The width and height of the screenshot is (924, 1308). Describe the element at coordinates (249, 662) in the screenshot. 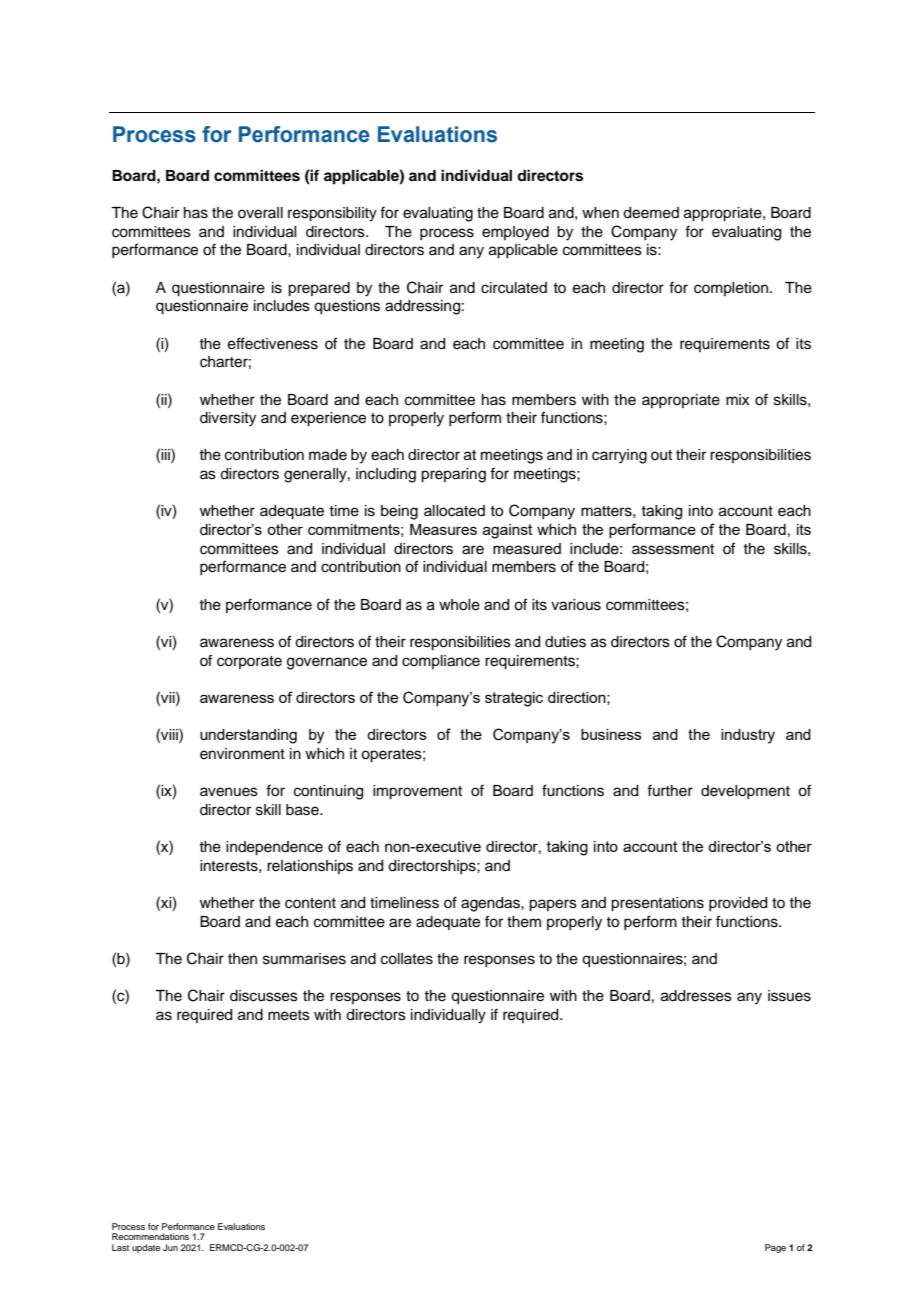

I see `corporate` at that location.
